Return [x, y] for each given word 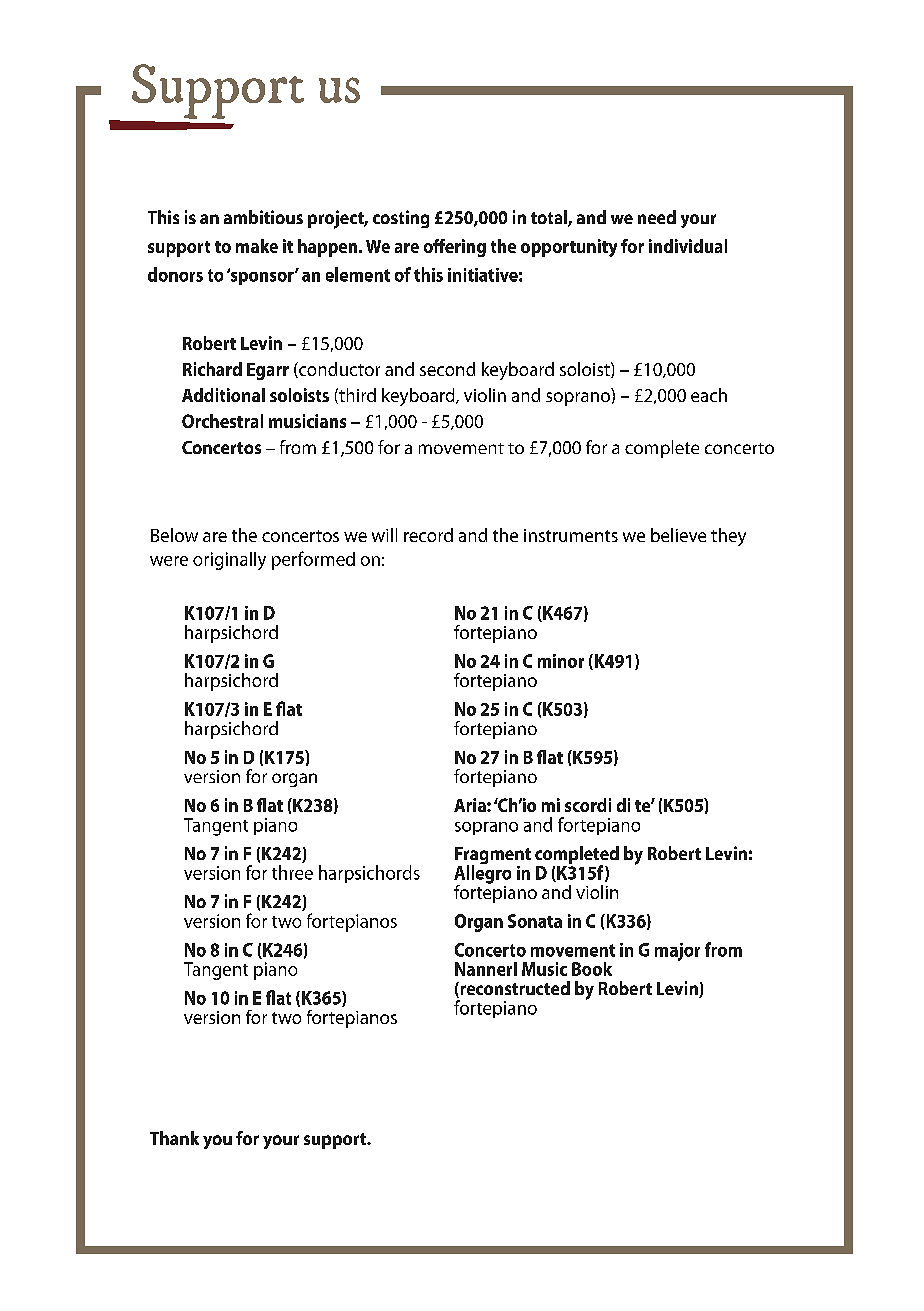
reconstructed [514, 989]
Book [592, 969]
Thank [174, 1138]
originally [229, 561]
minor [561, 661]
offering [455, 248]
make [257, 246]
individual [688, 246]
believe [678, 535]
